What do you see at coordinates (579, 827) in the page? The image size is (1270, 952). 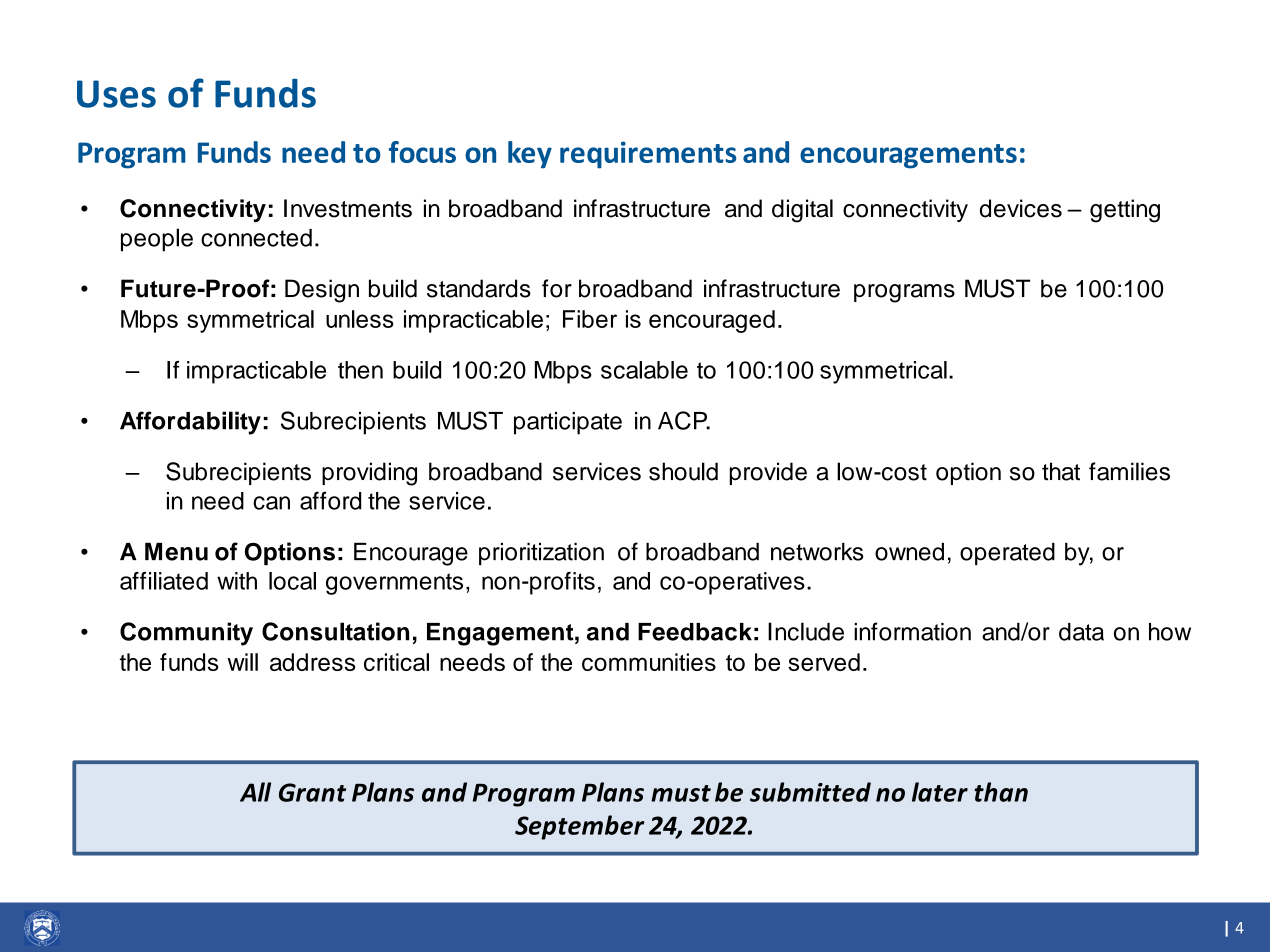 I see `September` at bounding box center [579, 827].
